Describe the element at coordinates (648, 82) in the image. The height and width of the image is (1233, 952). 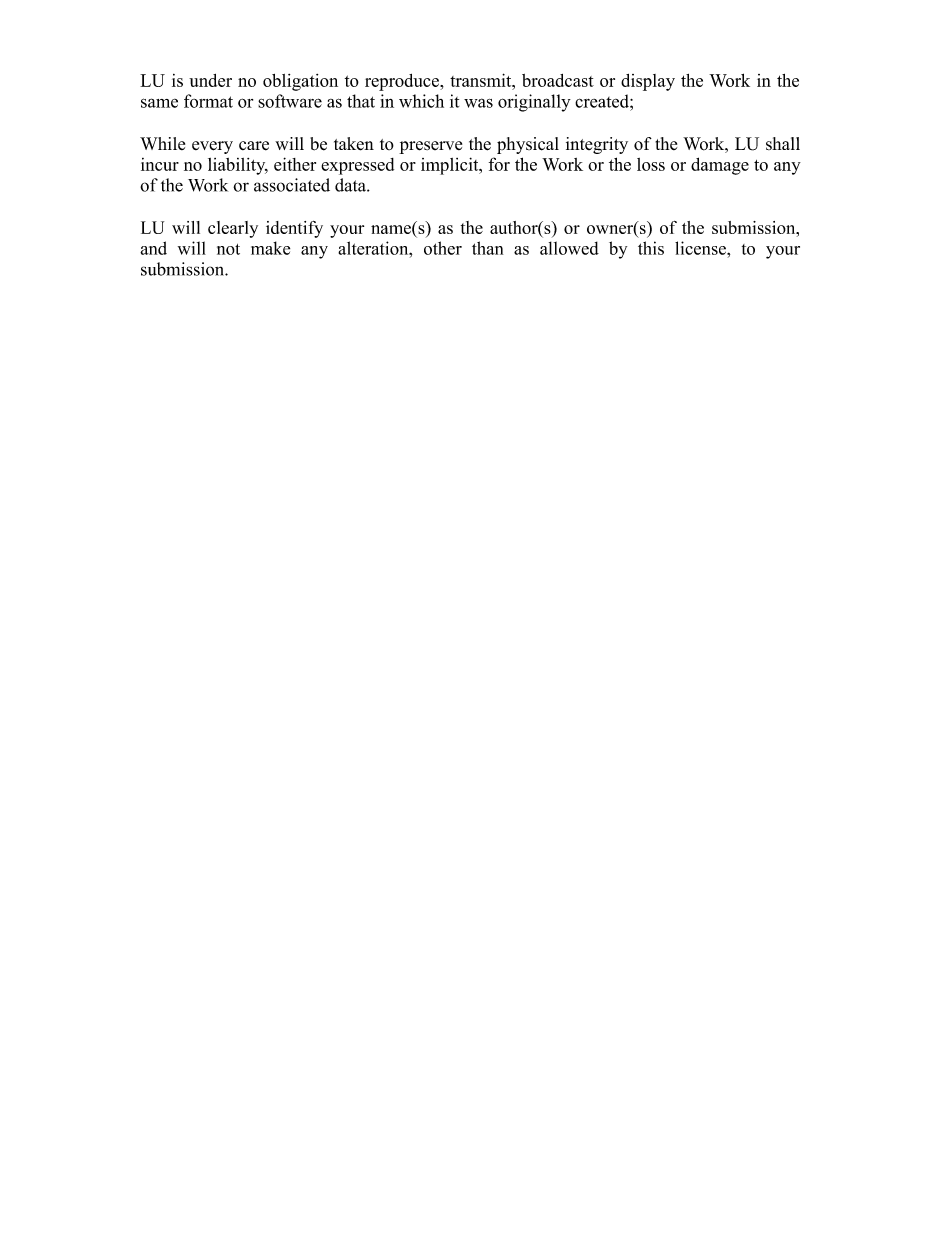
I see `display` at that location.
